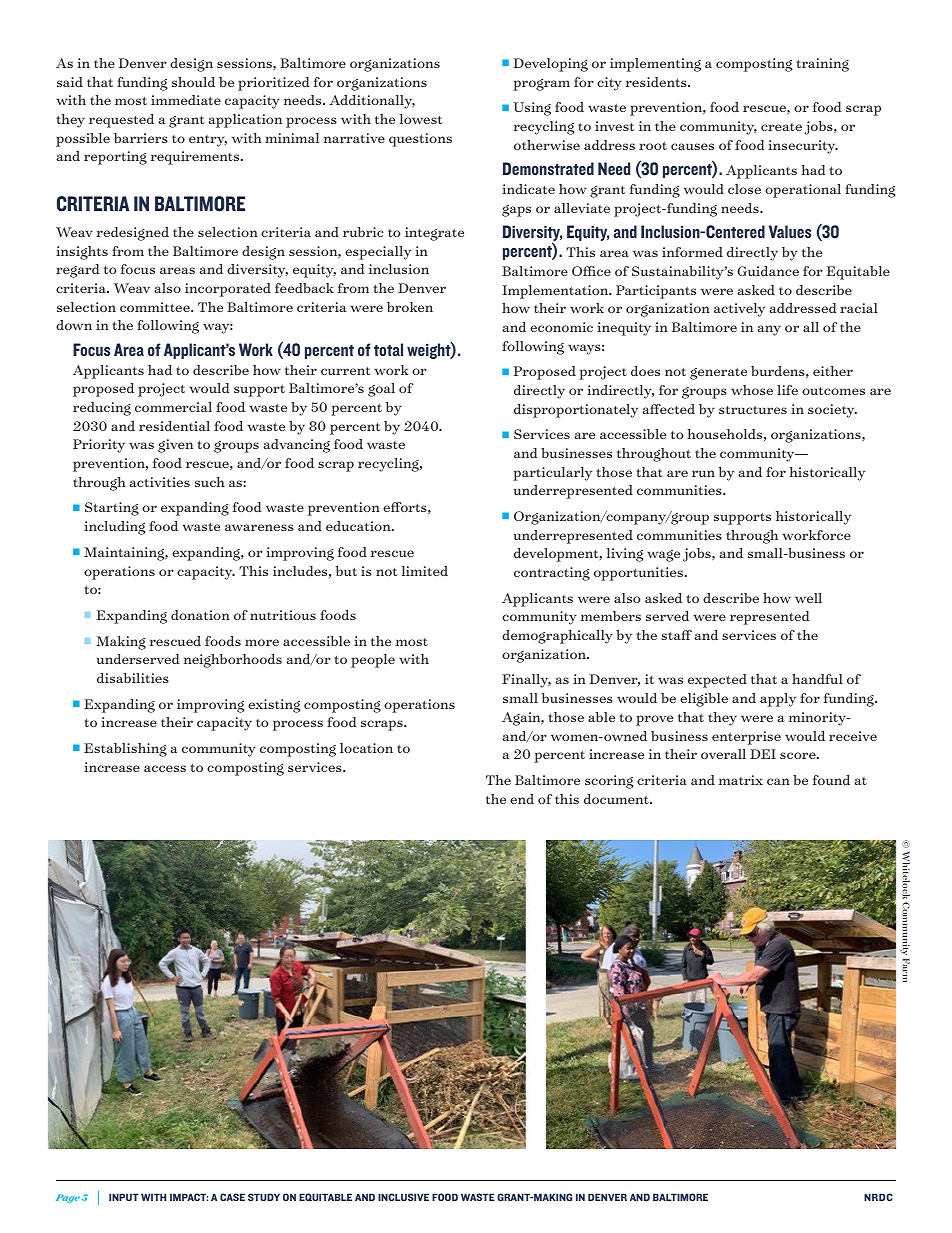  What do you see at coordinates (421, 119) in the screenshot?
I see `lowest` at bounding box center [421, 119].
